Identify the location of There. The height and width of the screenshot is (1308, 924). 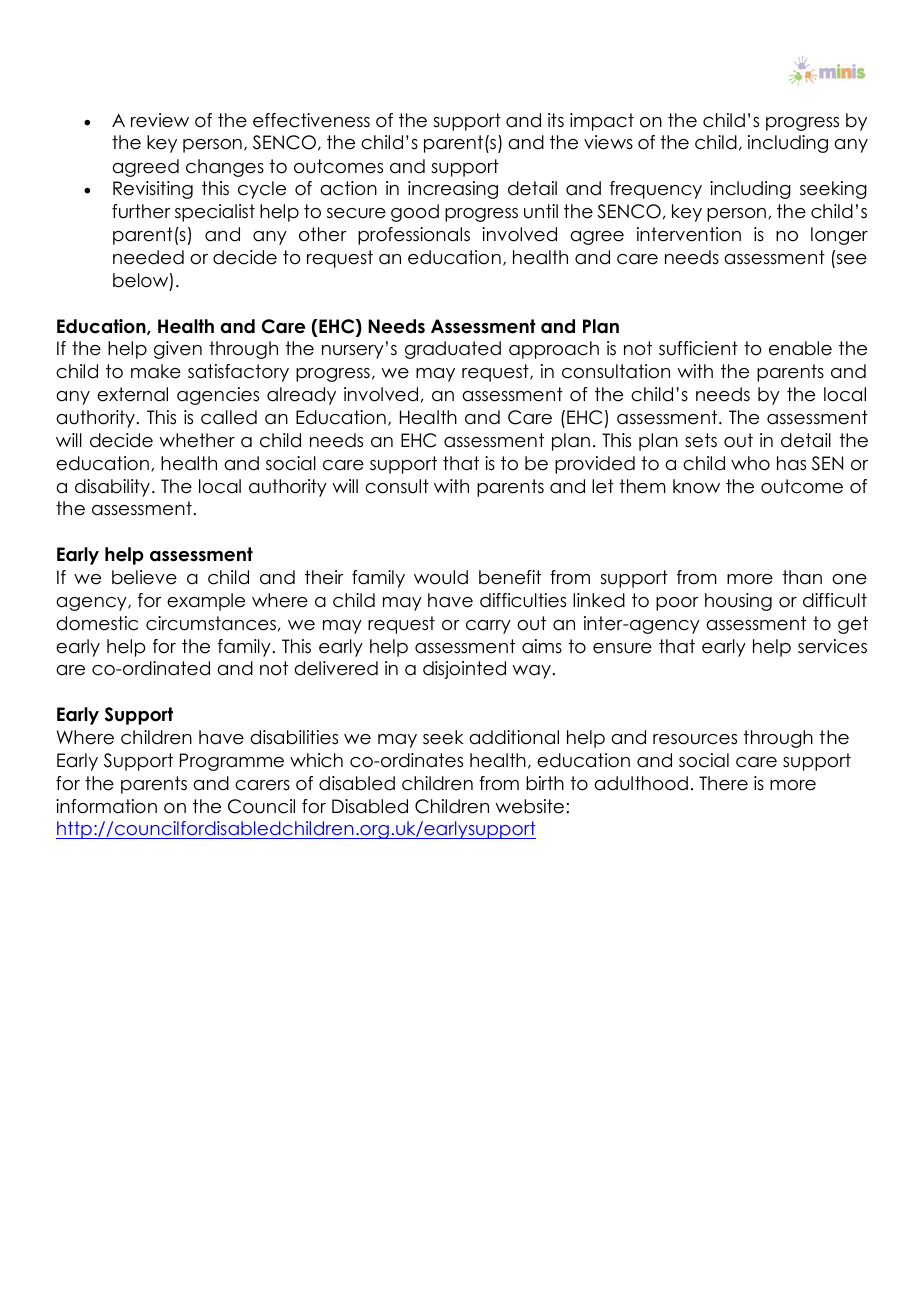
(723, 783).
